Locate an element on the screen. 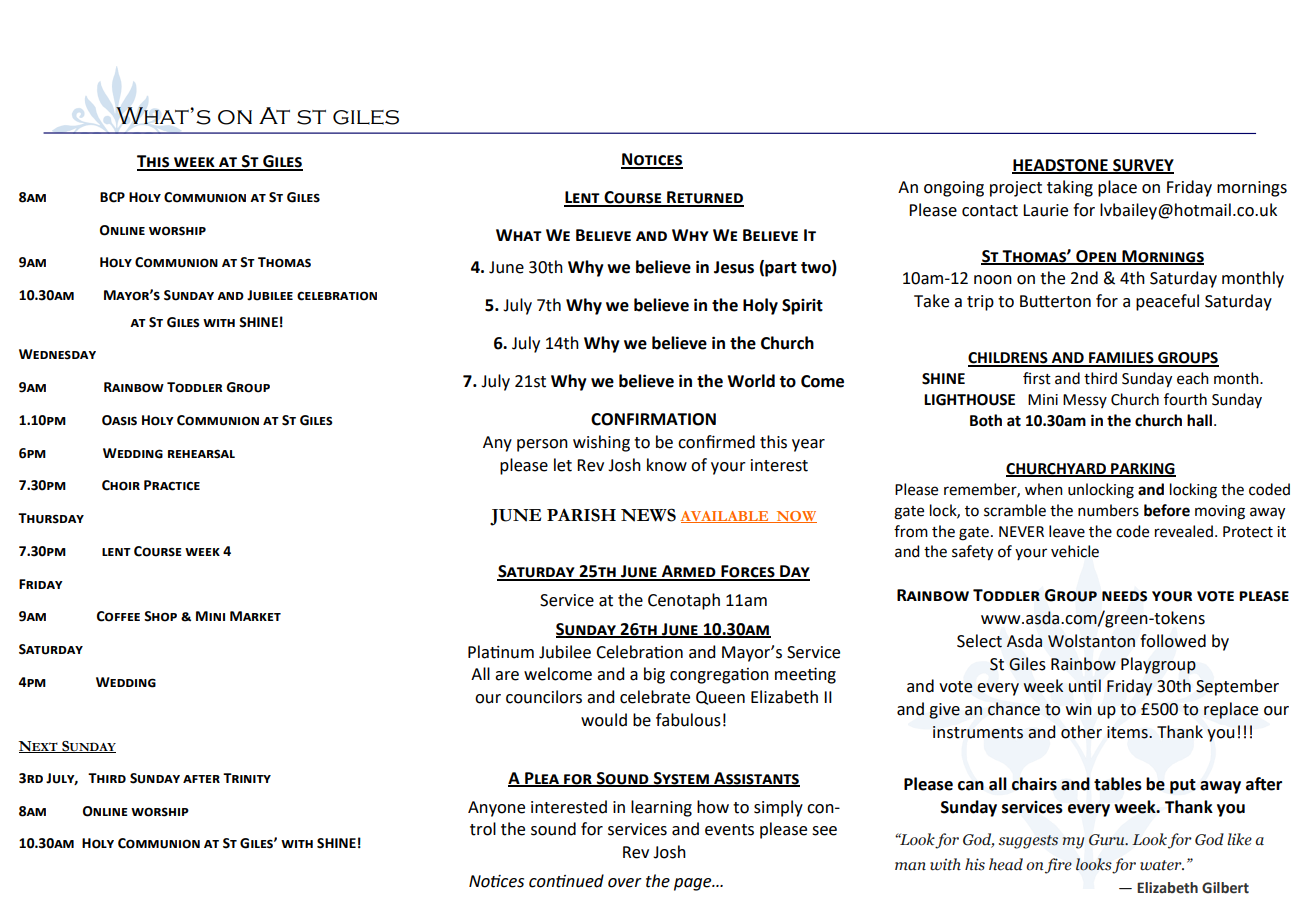 This screenshot has height=924, width=1308. FAMILIES is located at coordinates (1121, 359).
